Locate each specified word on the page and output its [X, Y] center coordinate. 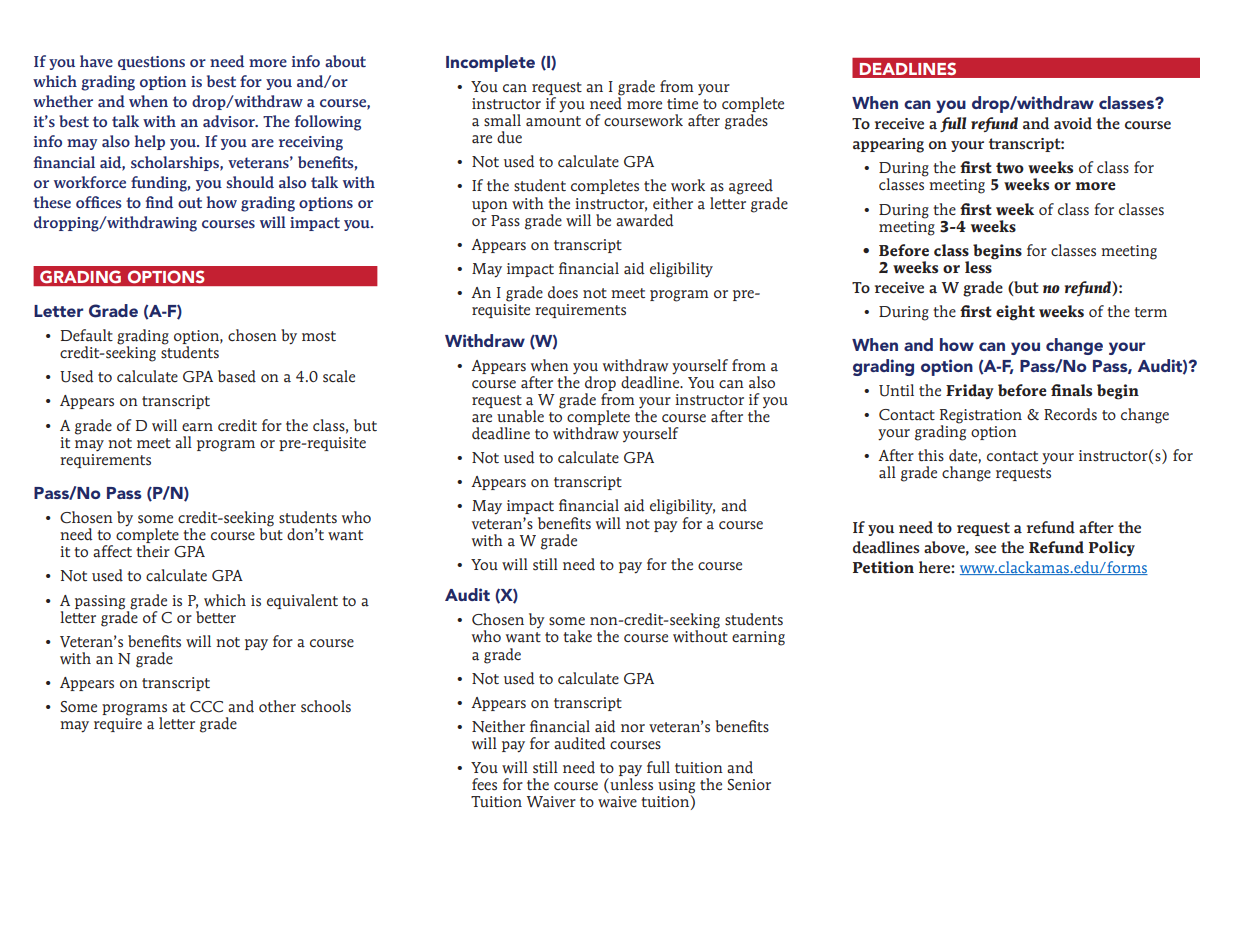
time [682, 104]
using [676, 787]
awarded [644, 220]
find [159, 202]
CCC [206, 707]
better [216, 616]
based [237, 376]
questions [151, 63]
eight [1015, 313]
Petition [883, 567]
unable [520, 416]
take [577, 636]
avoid [1073, 123]
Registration [981, 417]
